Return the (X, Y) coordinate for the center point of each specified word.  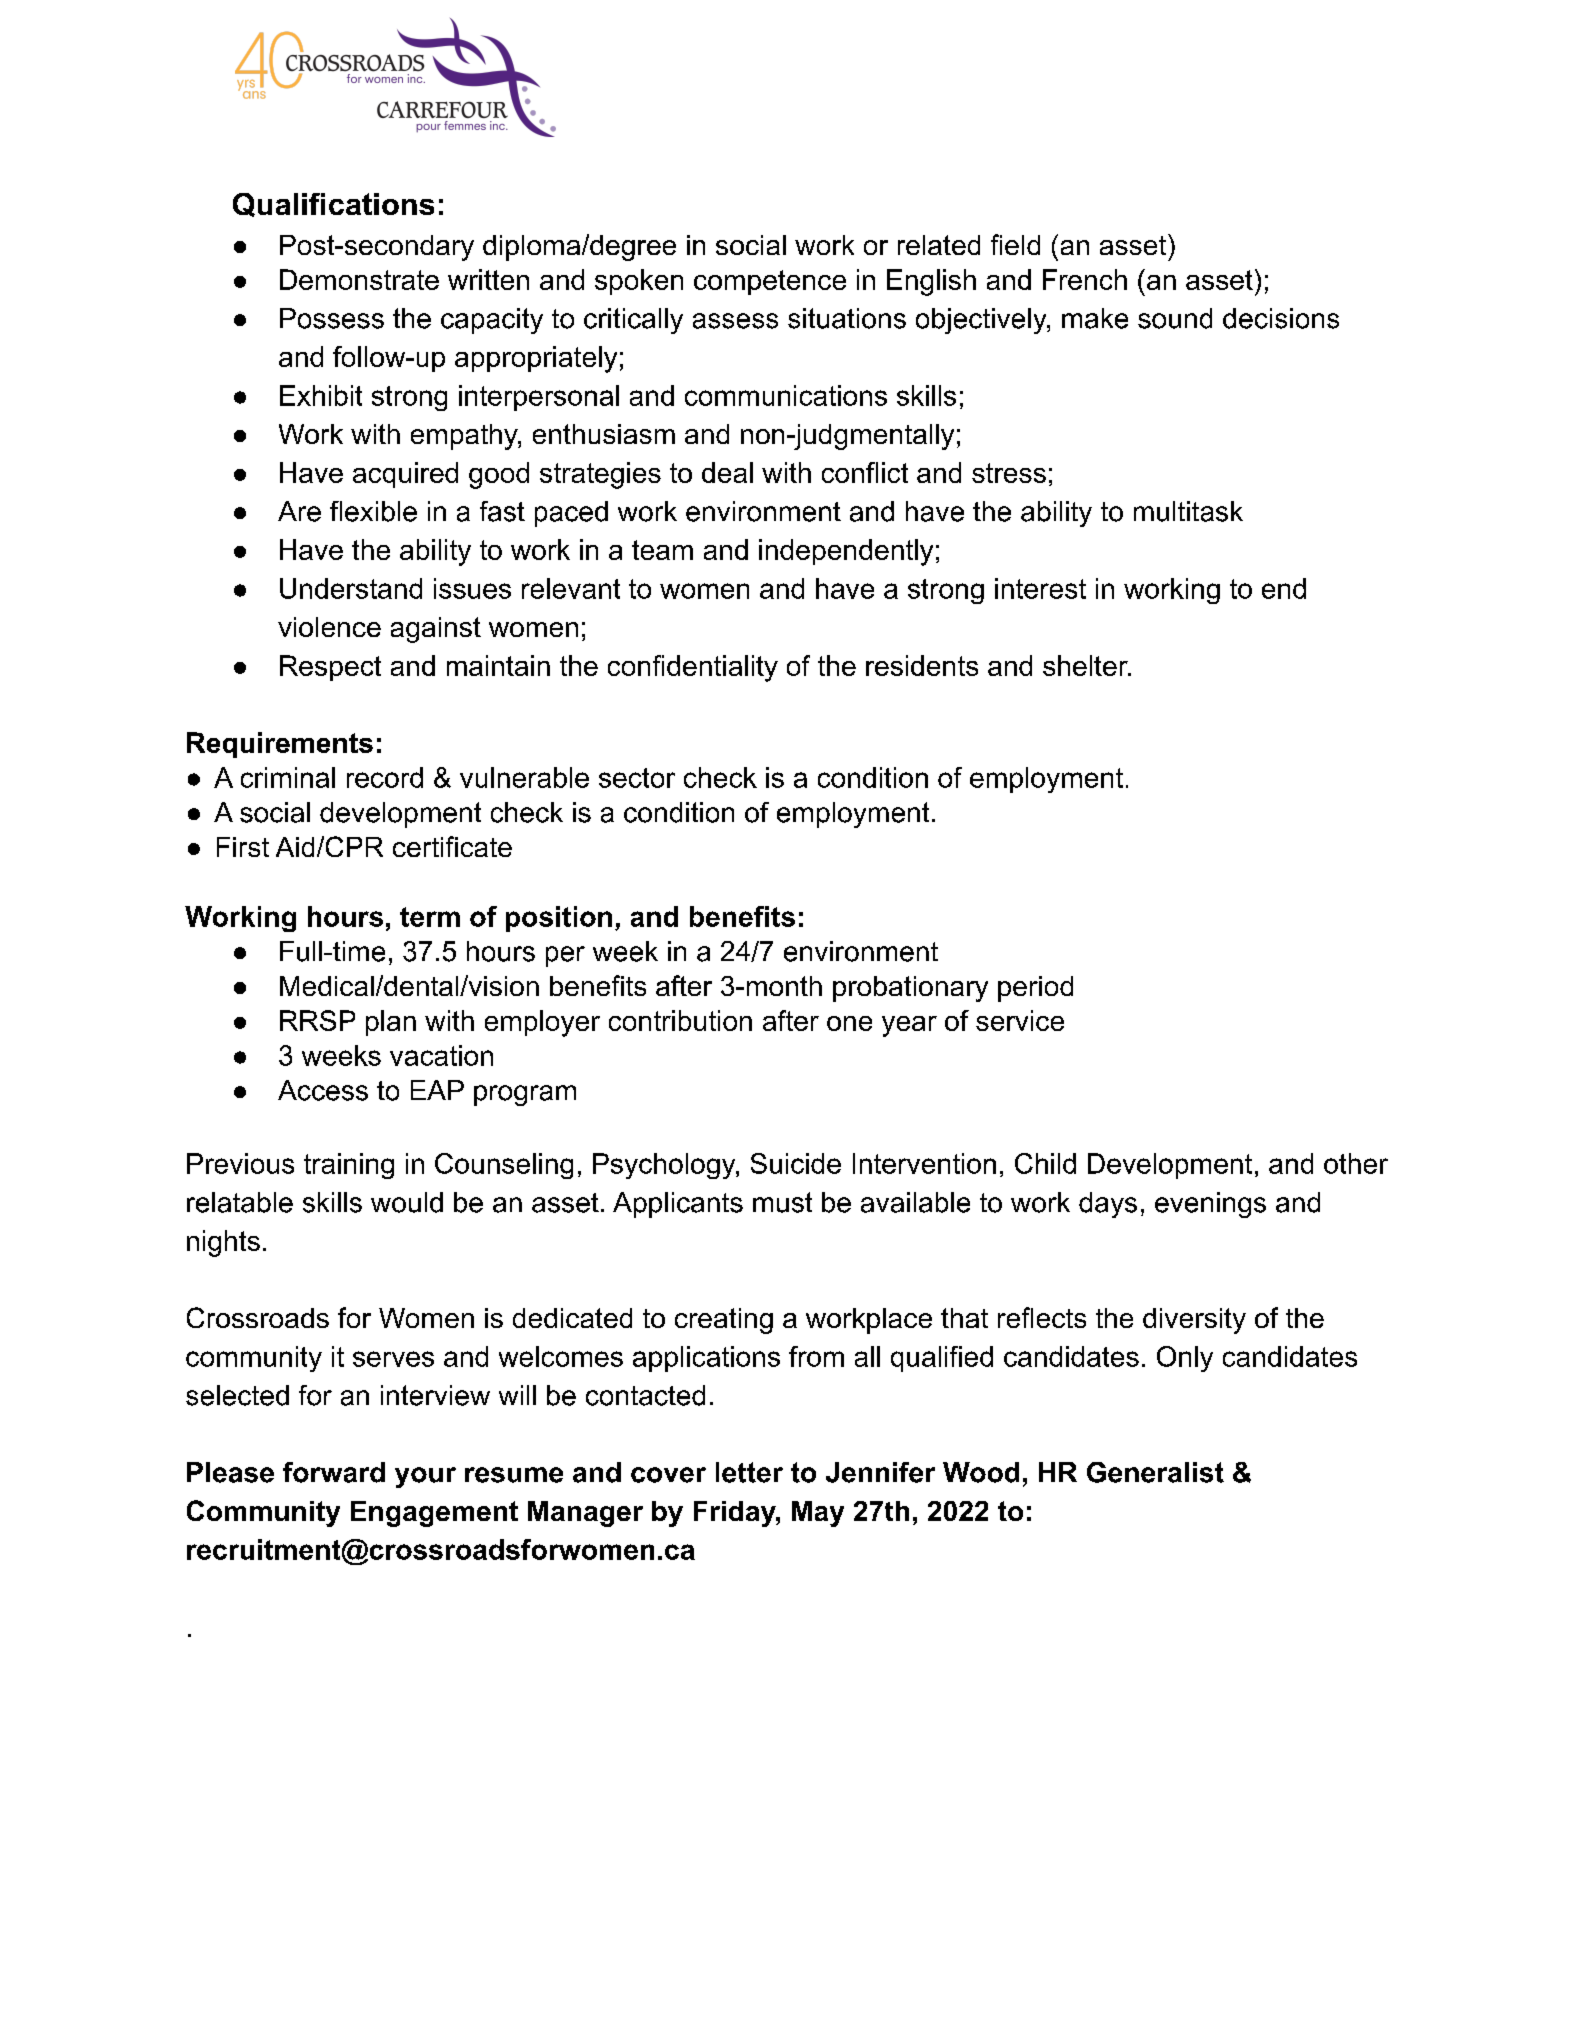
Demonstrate (359, 279)
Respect (330, 668)
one (849, 1023)
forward (334, 1472)
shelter (1086, 665)
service (1020, 1020)
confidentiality (693, 668)
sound (1175, 318)
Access (323, 1090)
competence (770, 282)
